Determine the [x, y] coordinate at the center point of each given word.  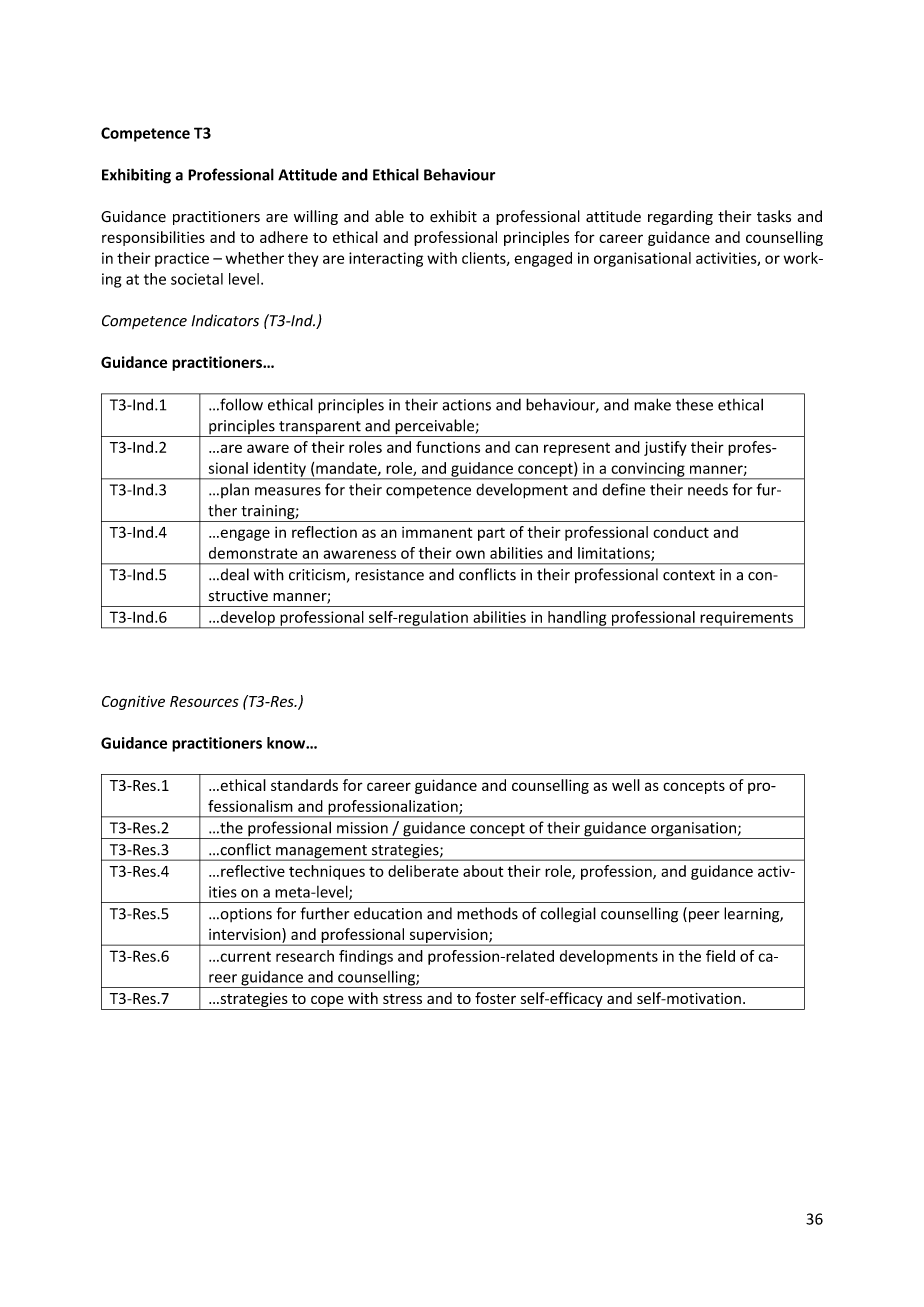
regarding [680, 217]
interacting [386, 259]
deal [233, 574]
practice [182, 259]
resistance [389, 575]
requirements [746, 619]
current [244, 957]
